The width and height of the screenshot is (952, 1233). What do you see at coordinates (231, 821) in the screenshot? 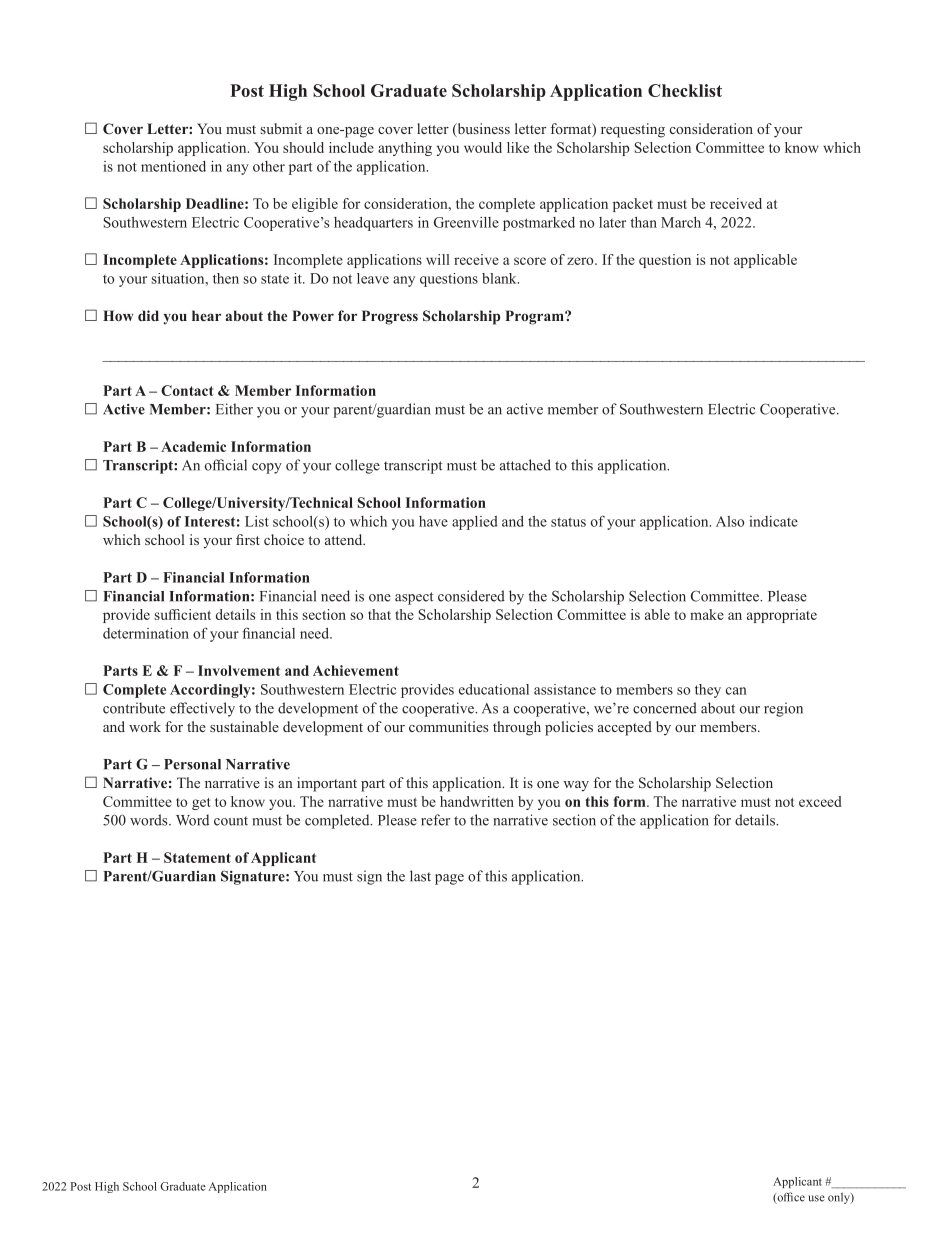
I see `count` at bounding box center [231, 821].
